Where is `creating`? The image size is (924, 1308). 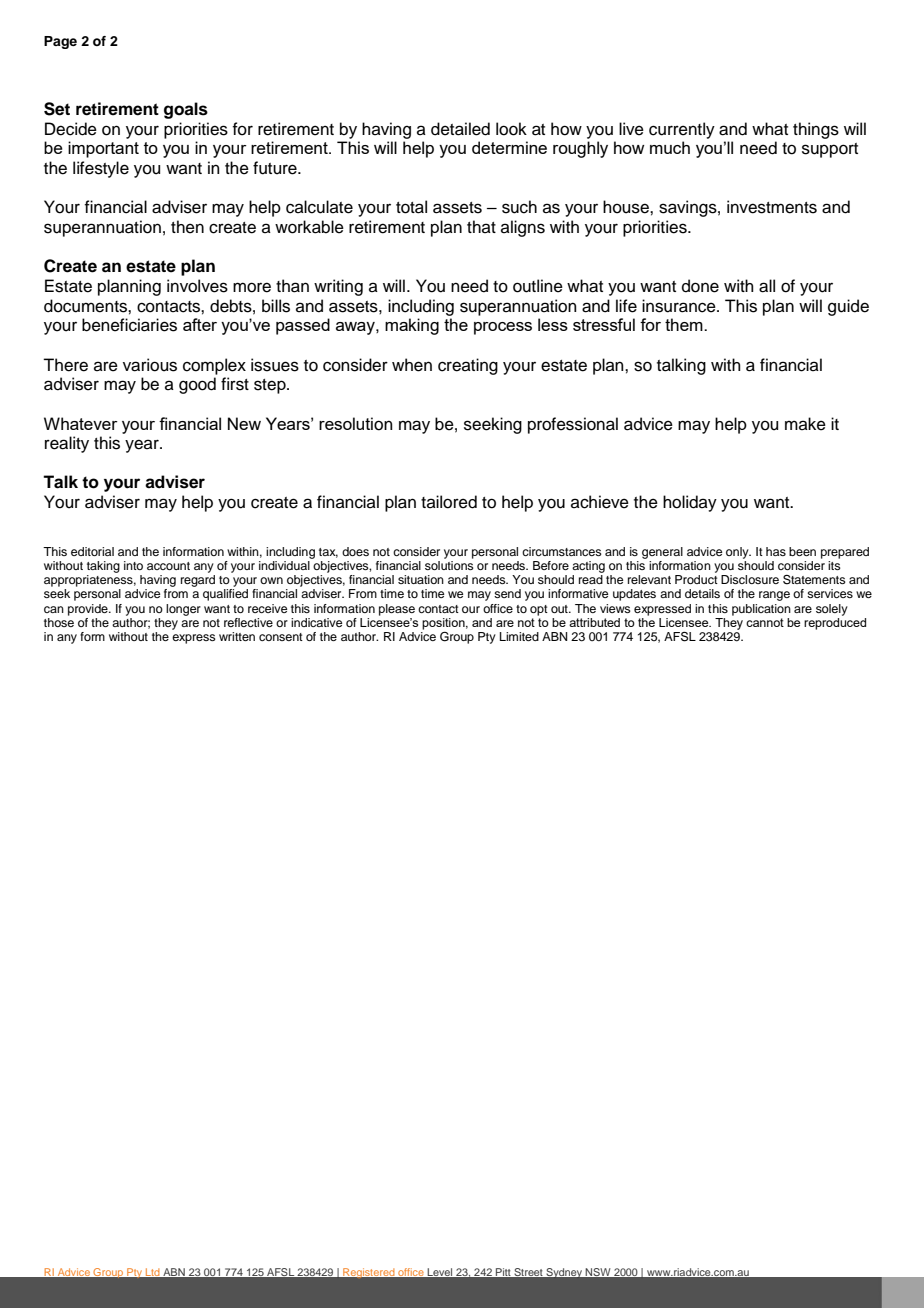 creating is located at coordinates (468, 366).
